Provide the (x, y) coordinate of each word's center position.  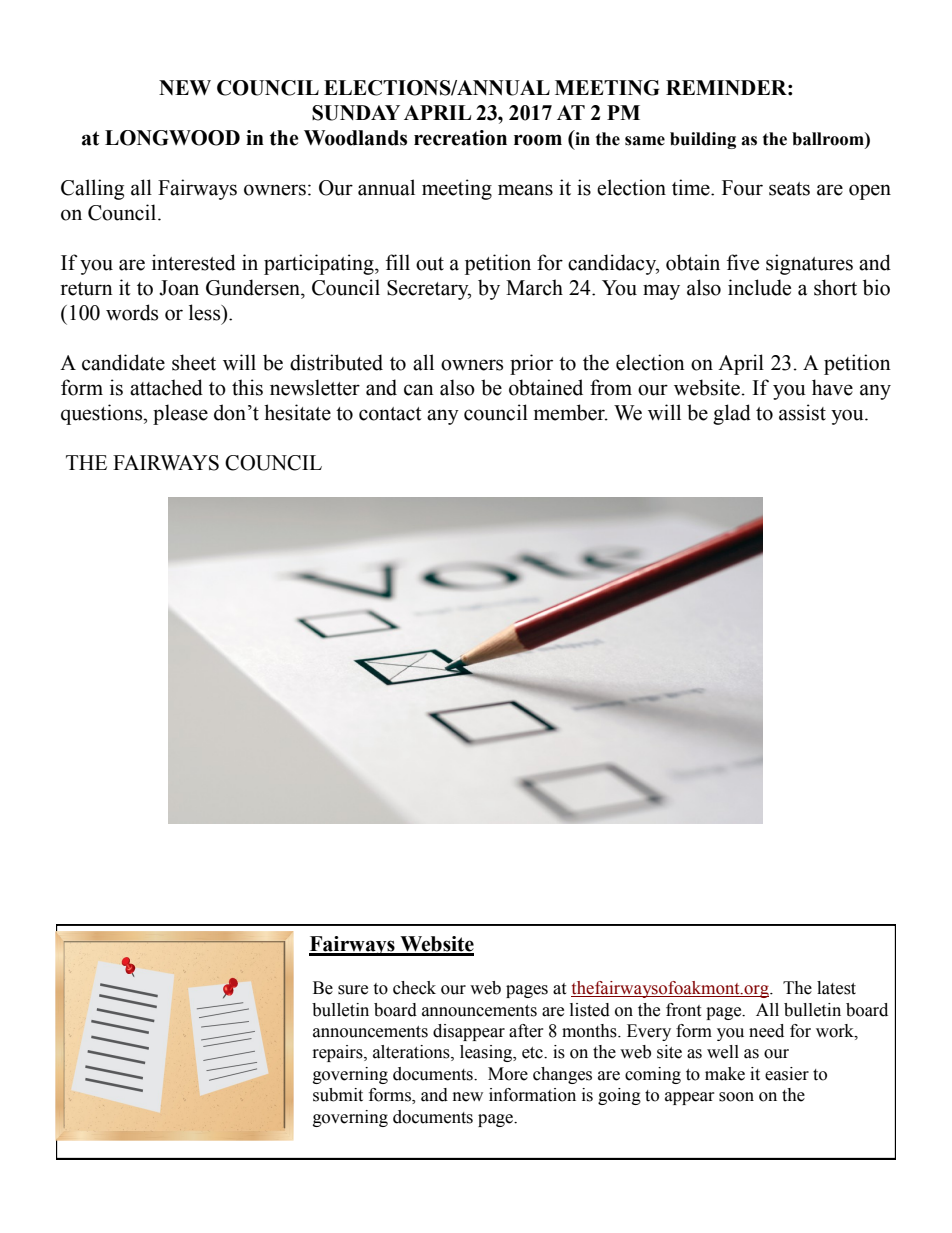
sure (353, 990)
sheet (194, 362)
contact (390, 414)
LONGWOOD (172, 138)
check (414, 988)
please (180, 414)
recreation (460, 138)
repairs (339, 1053)
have (832, 387)
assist (802, 412)
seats (789, 189)
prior (531, 364)
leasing (487, 1053)
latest (836, 988)
